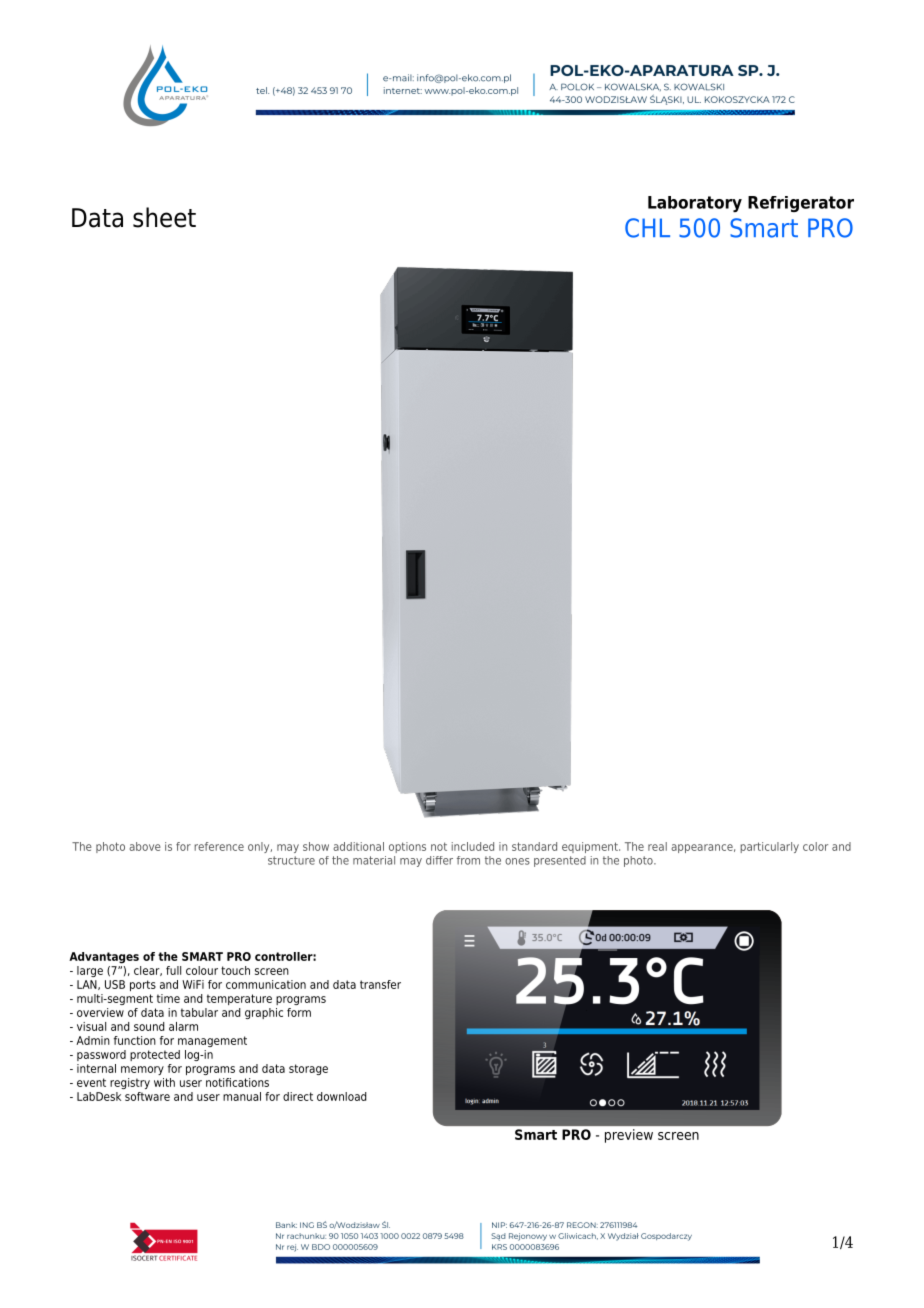 The height and width of the page is (1308, 924). I want to click on Laboratory, so click(695, 204).
